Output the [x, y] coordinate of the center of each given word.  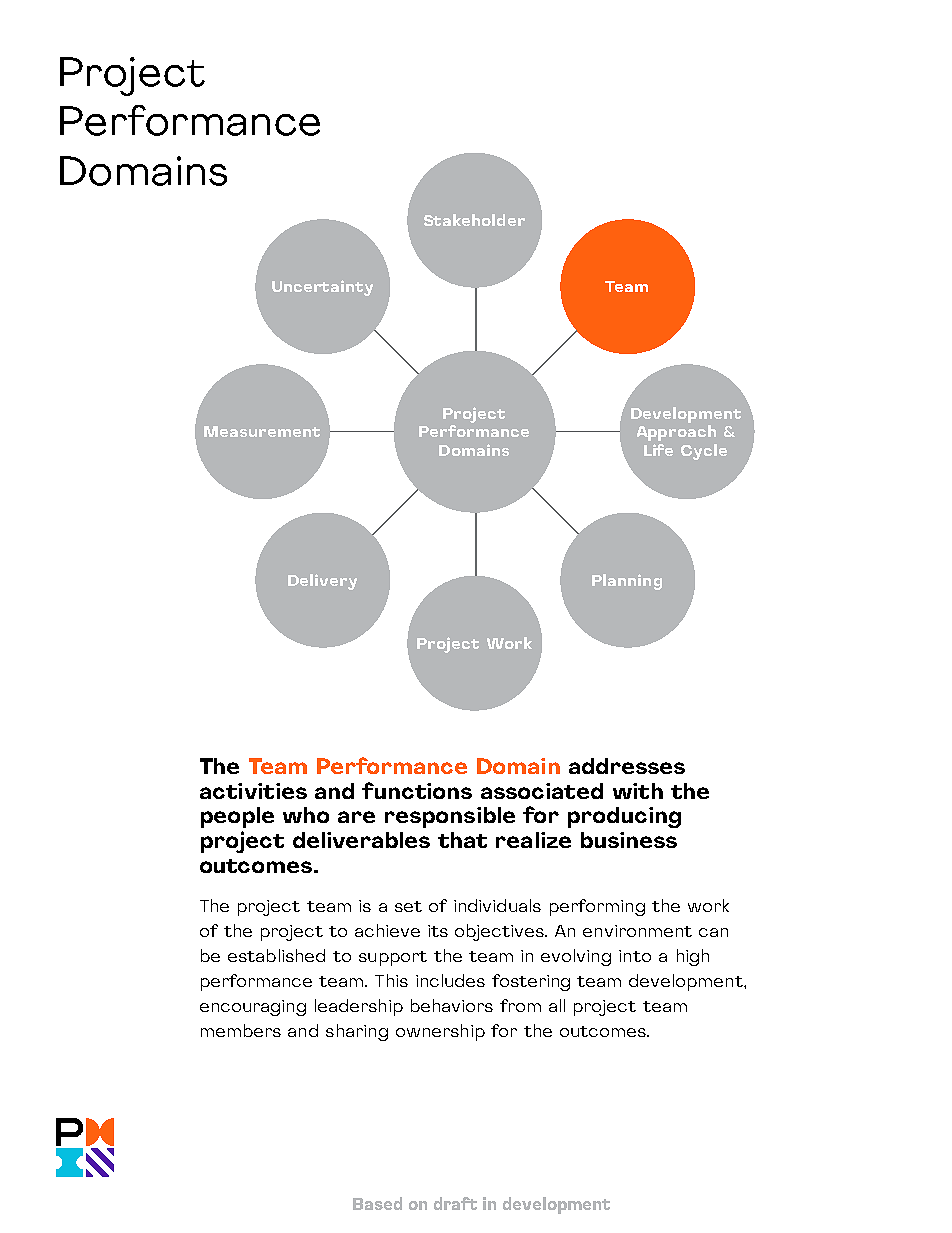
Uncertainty [322, 288]
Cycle [704, 452]
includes [450, 980]
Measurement [262, 431]
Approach [676, 433]
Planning [627, 582]
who [306, 815]
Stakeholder [474, 220]
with [638, 791]
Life [658, 450]
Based [377, 1203]
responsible [450, 817]
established [276, 955]
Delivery [322, 582]
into [635, 956]
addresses [627, 766]
